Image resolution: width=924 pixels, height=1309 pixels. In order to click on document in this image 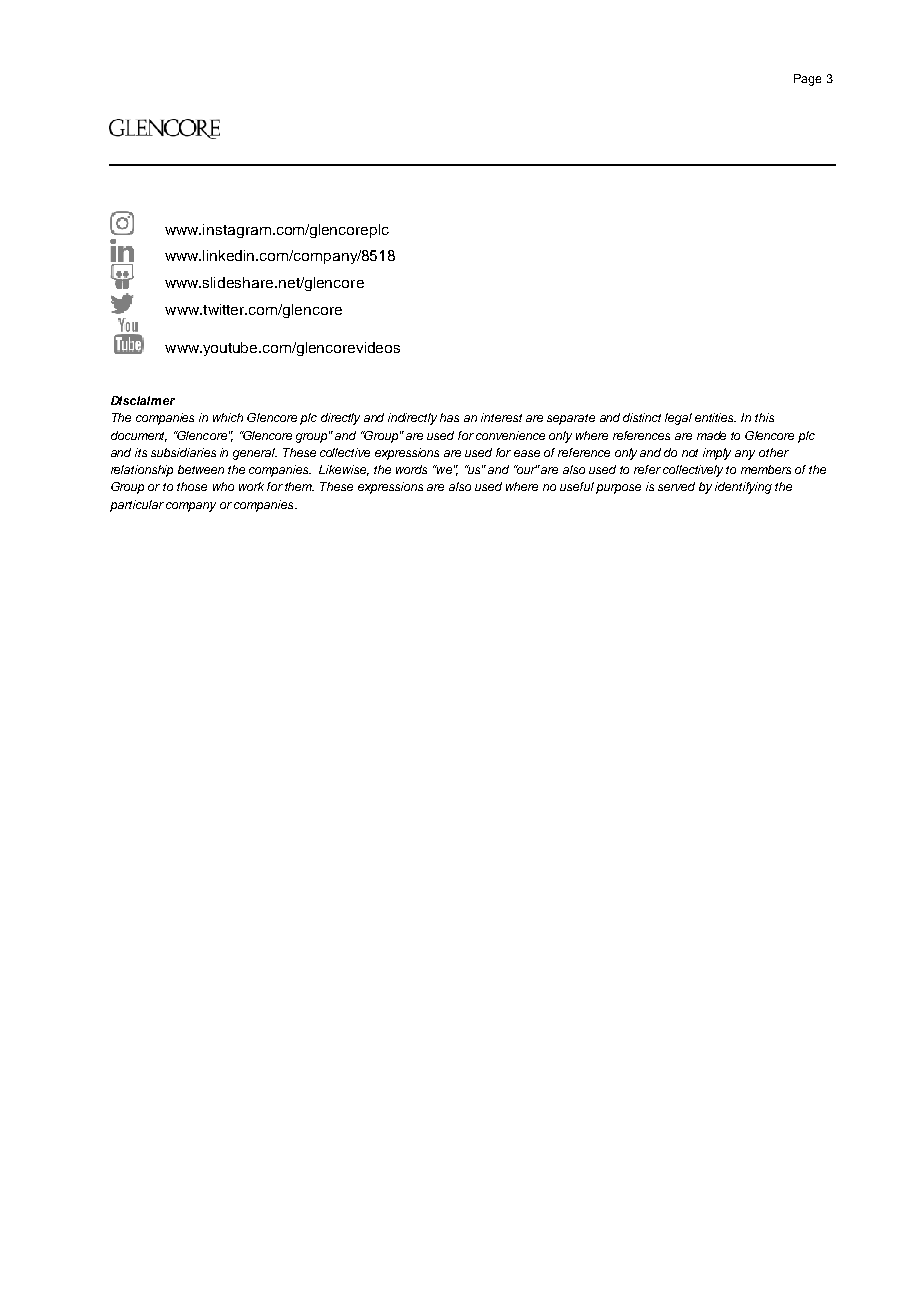, I will do `click(139, 436)`.
